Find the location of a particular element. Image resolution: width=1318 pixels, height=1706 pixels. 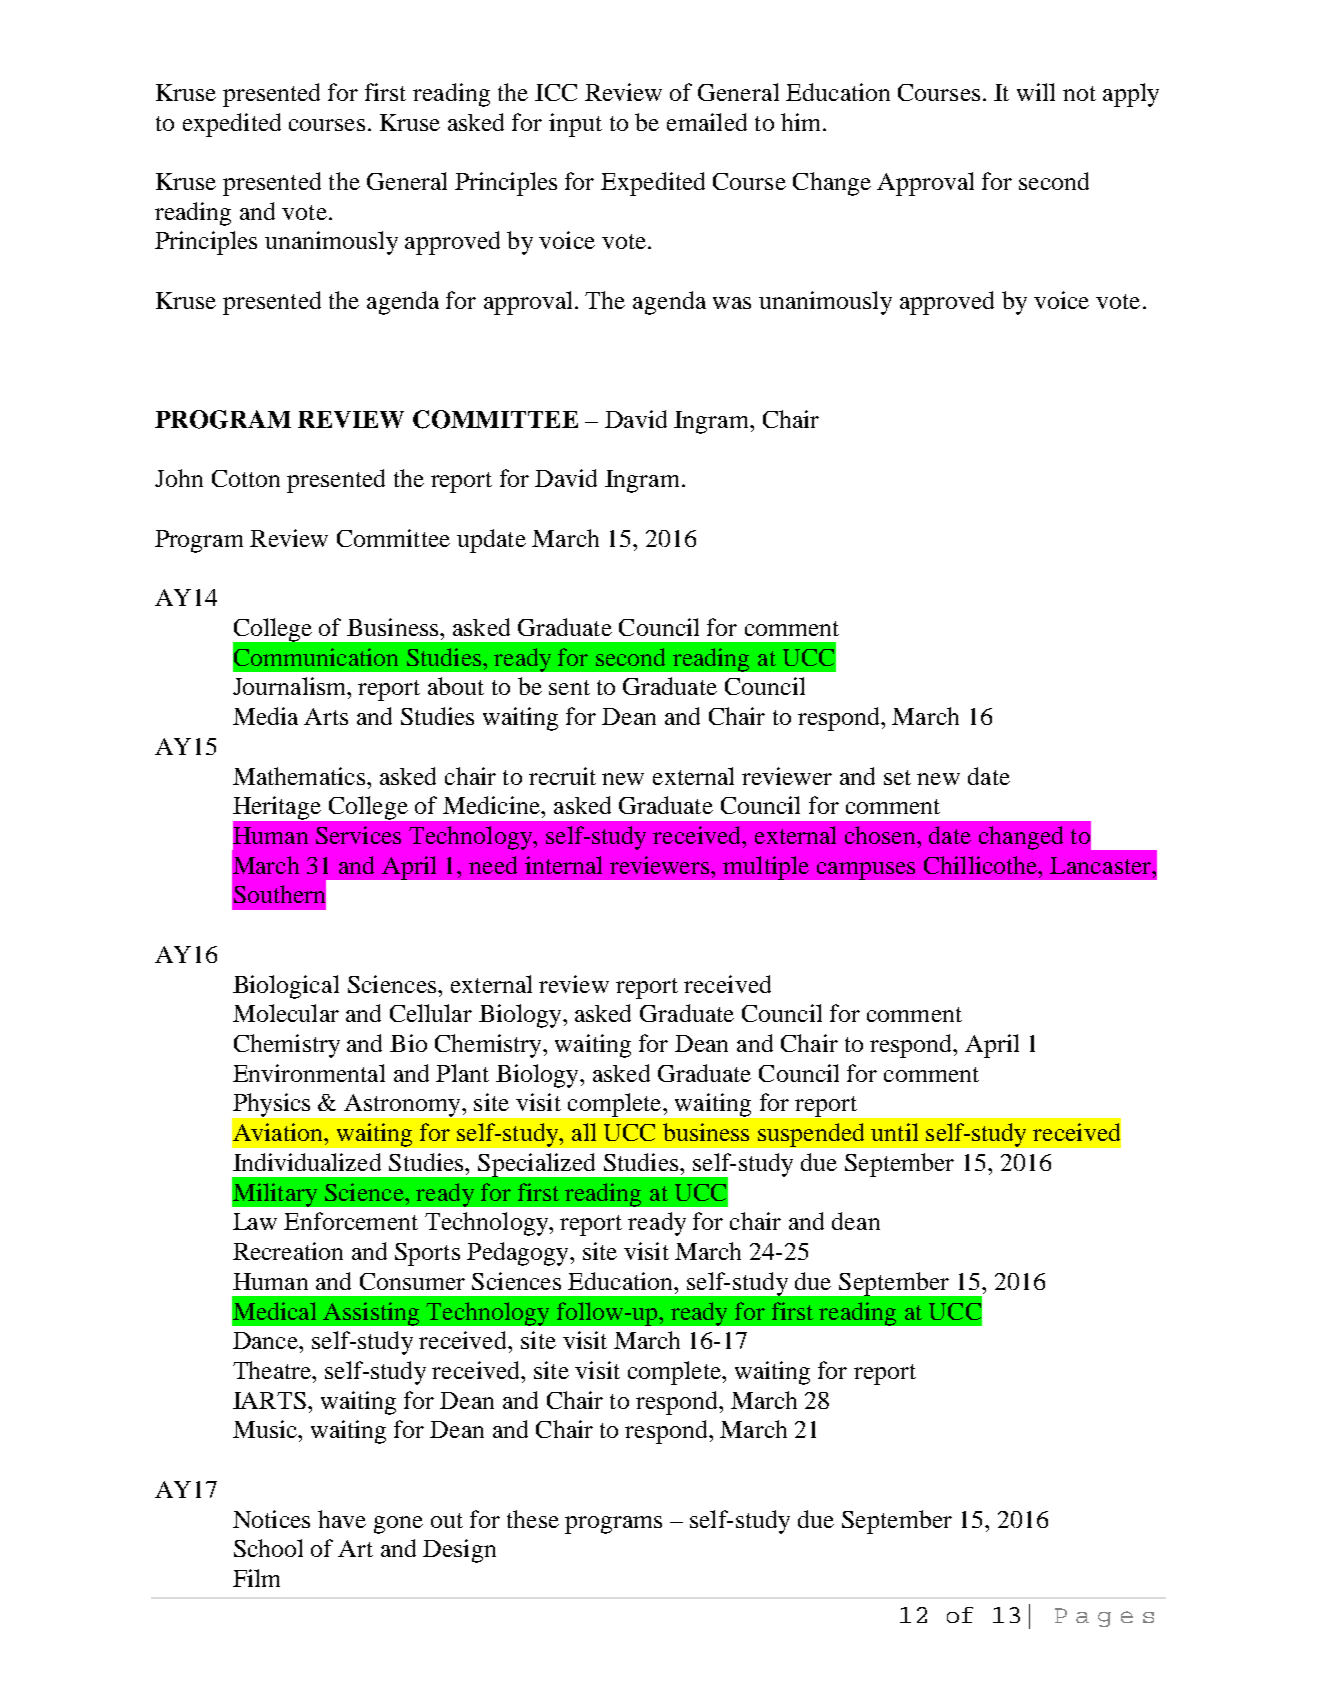

Biological is located at coordinates (286, 987).
